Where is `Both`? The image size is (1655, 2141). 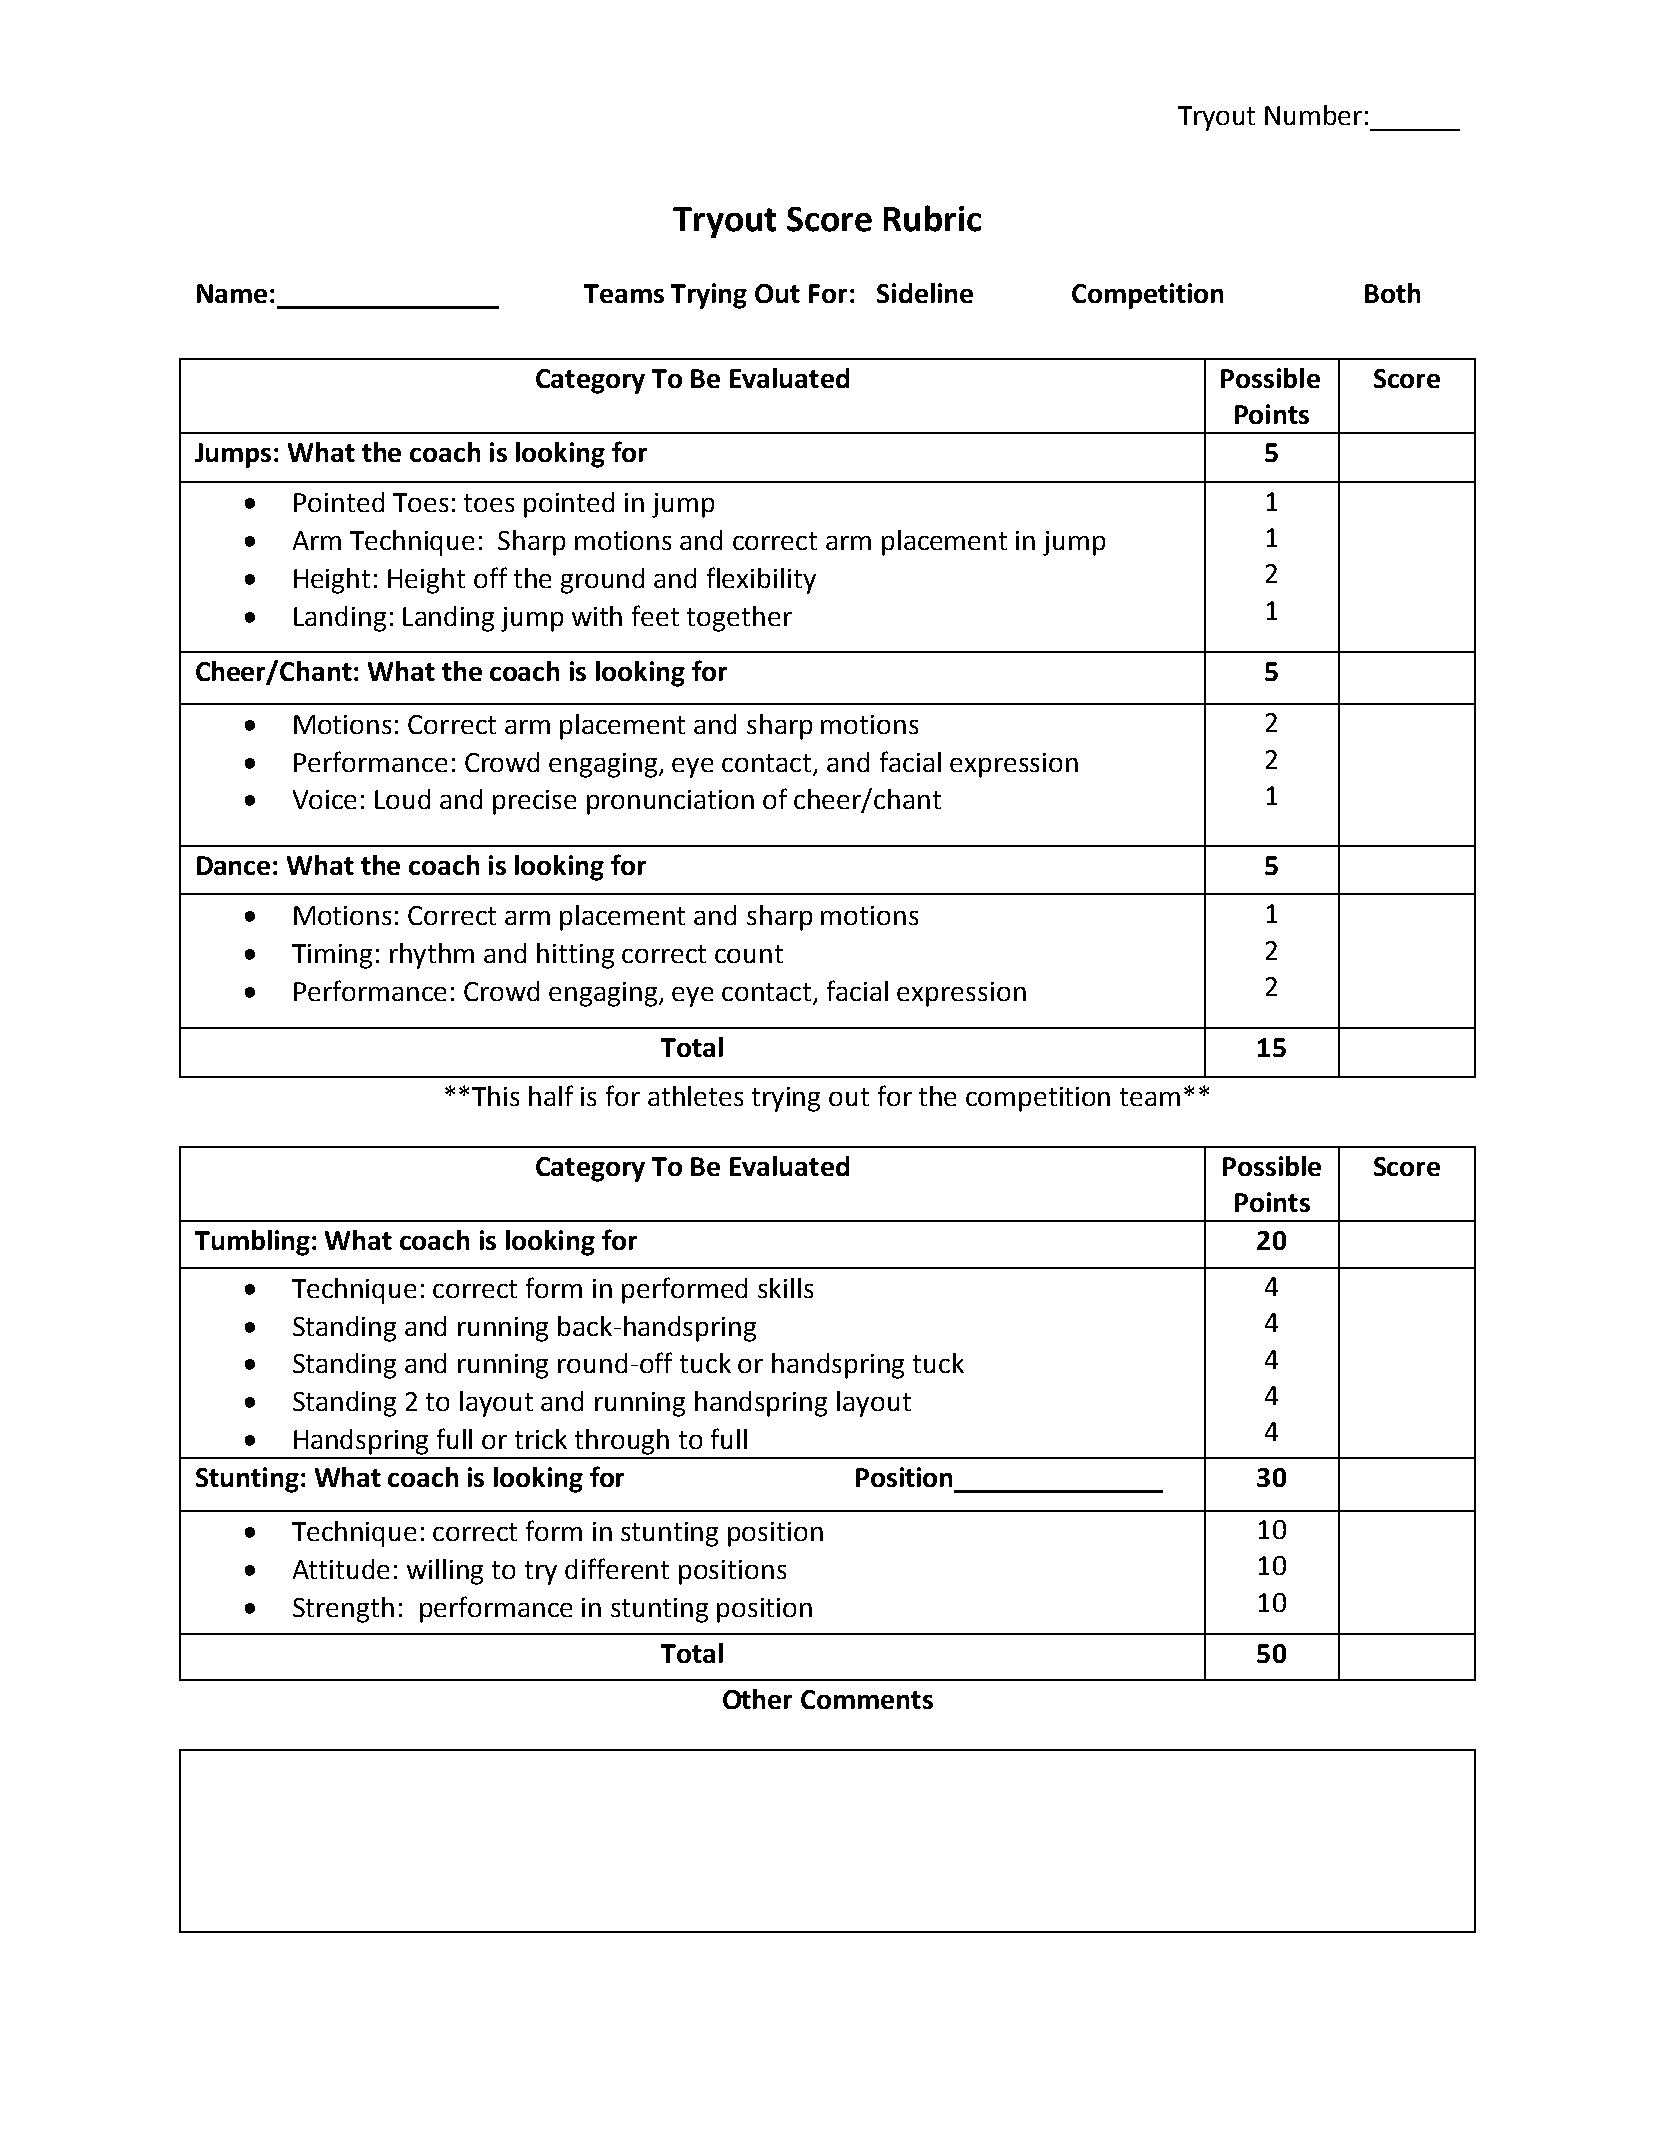 Both is located at coordinates (1392, 293).
